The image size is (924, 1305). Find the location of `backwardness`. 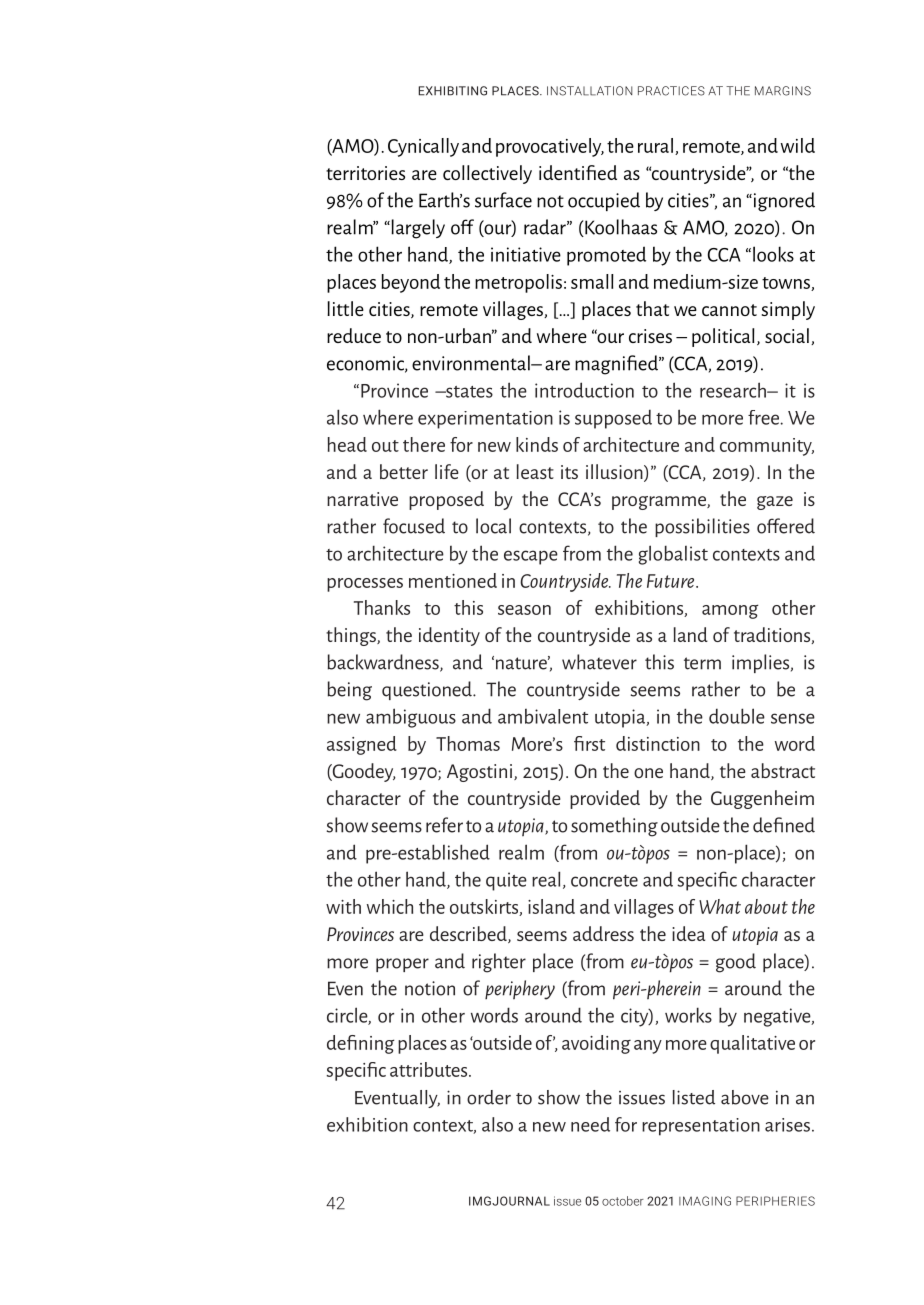

backwardness is located at coordinates (384, 663).
